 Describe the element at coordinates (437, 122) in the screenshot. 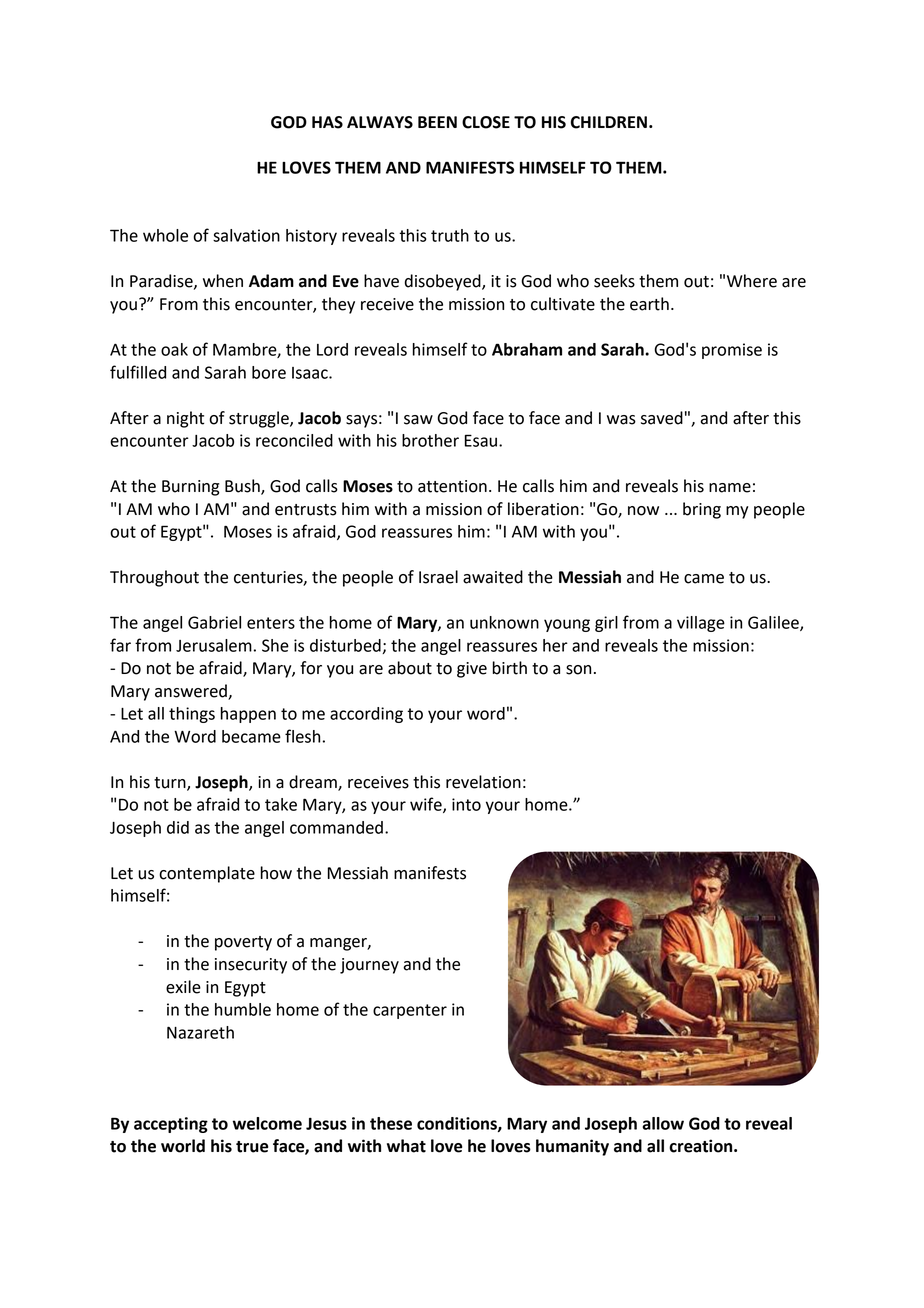

I see `BEEN` at that location.
